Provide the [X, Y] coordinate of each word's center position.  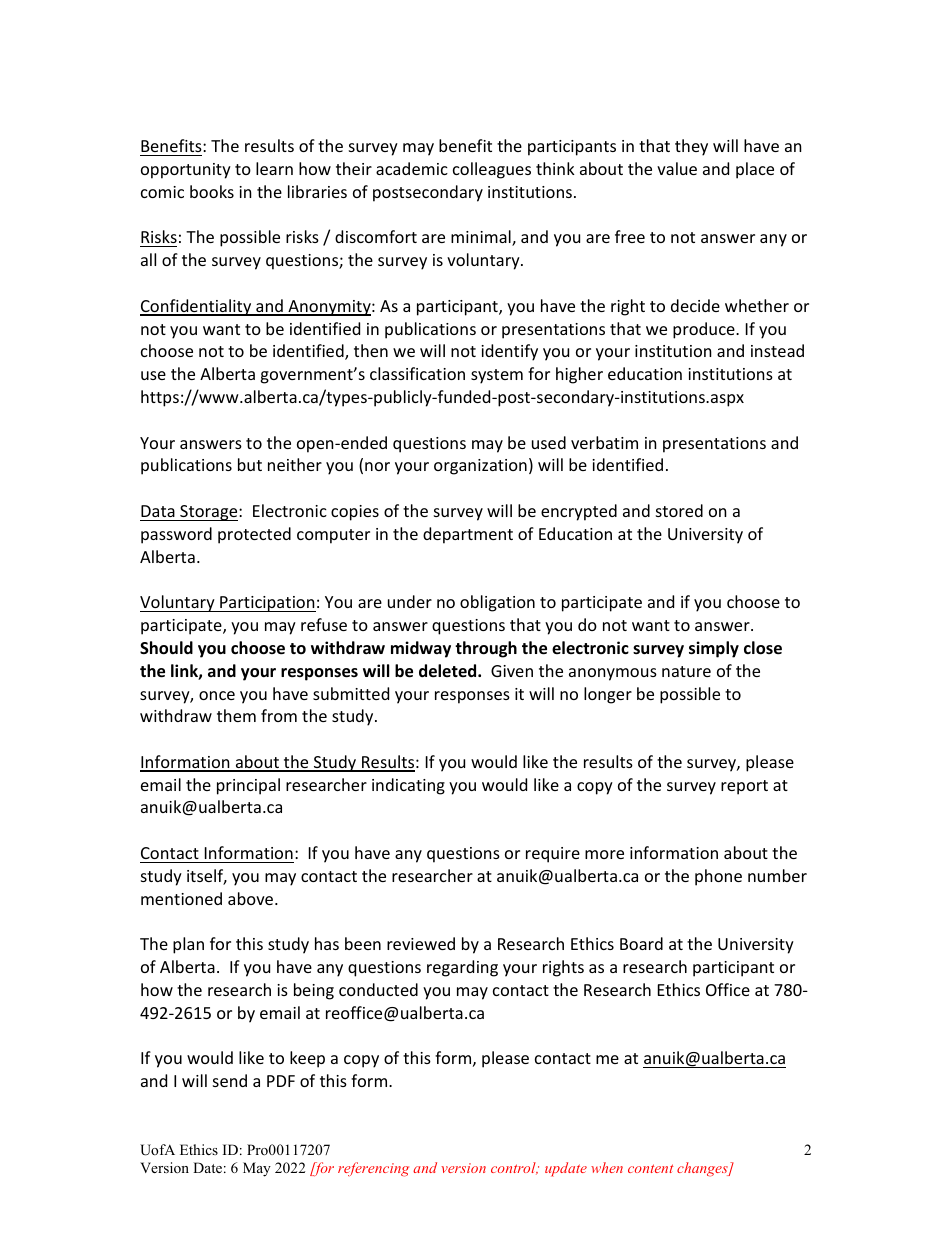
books [212, 191]
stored [679, 510]
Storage [209, 513]
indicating [408, 786]
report [744, 787]
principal [248, 786]
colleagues [492, 170]
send [230, 1080]
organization [480, 467]
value [677, 168]
